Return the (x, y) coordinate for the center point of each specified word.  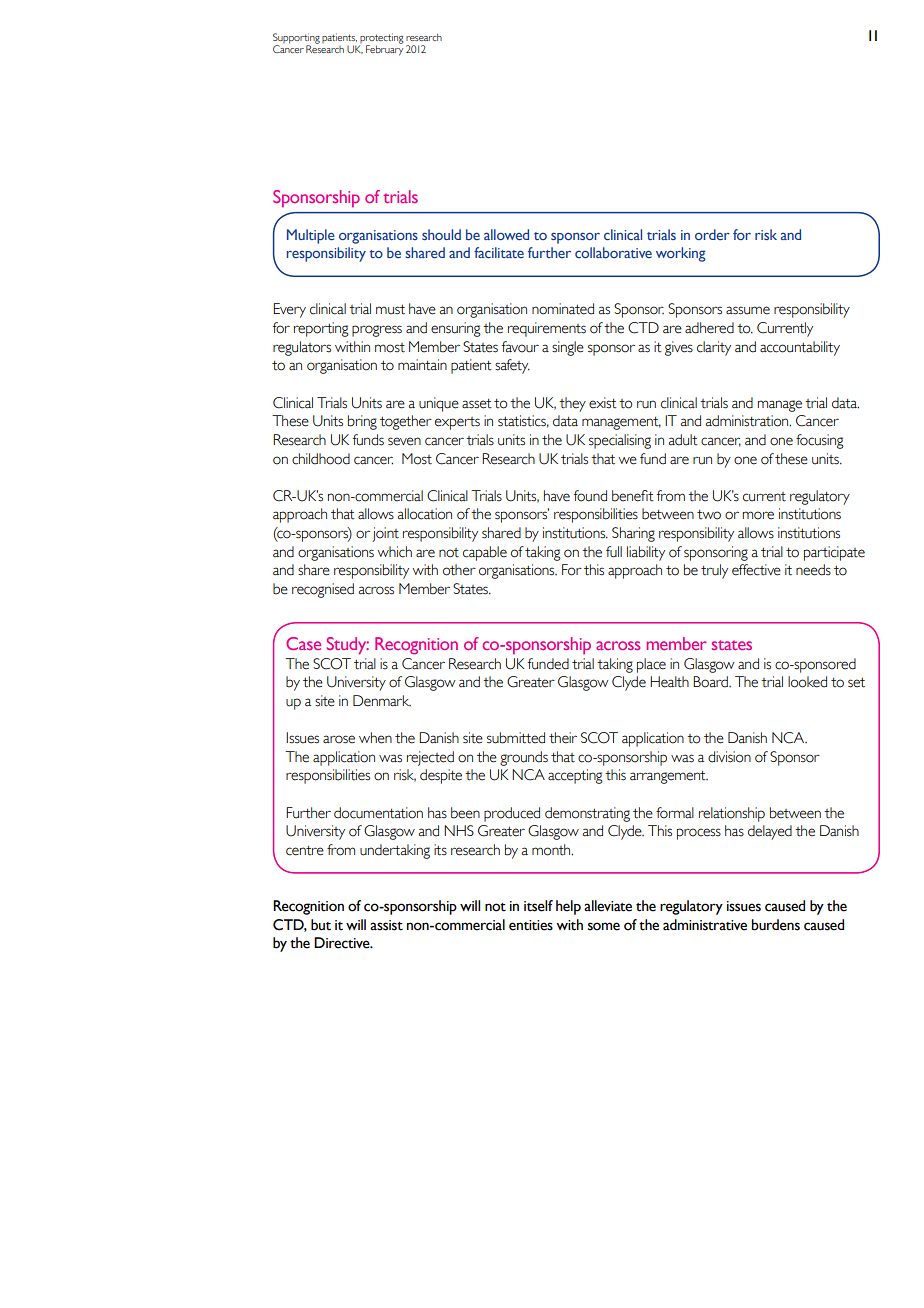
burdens (775, 925)
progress (377, 331)
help (568, 907)
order (712, 234)
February (384, 49)
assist (386, 925)
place (651, 665)
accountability (800, 348)
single (568, 348)
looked (807, 682)
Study (348, 646)
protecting (381, 39)
